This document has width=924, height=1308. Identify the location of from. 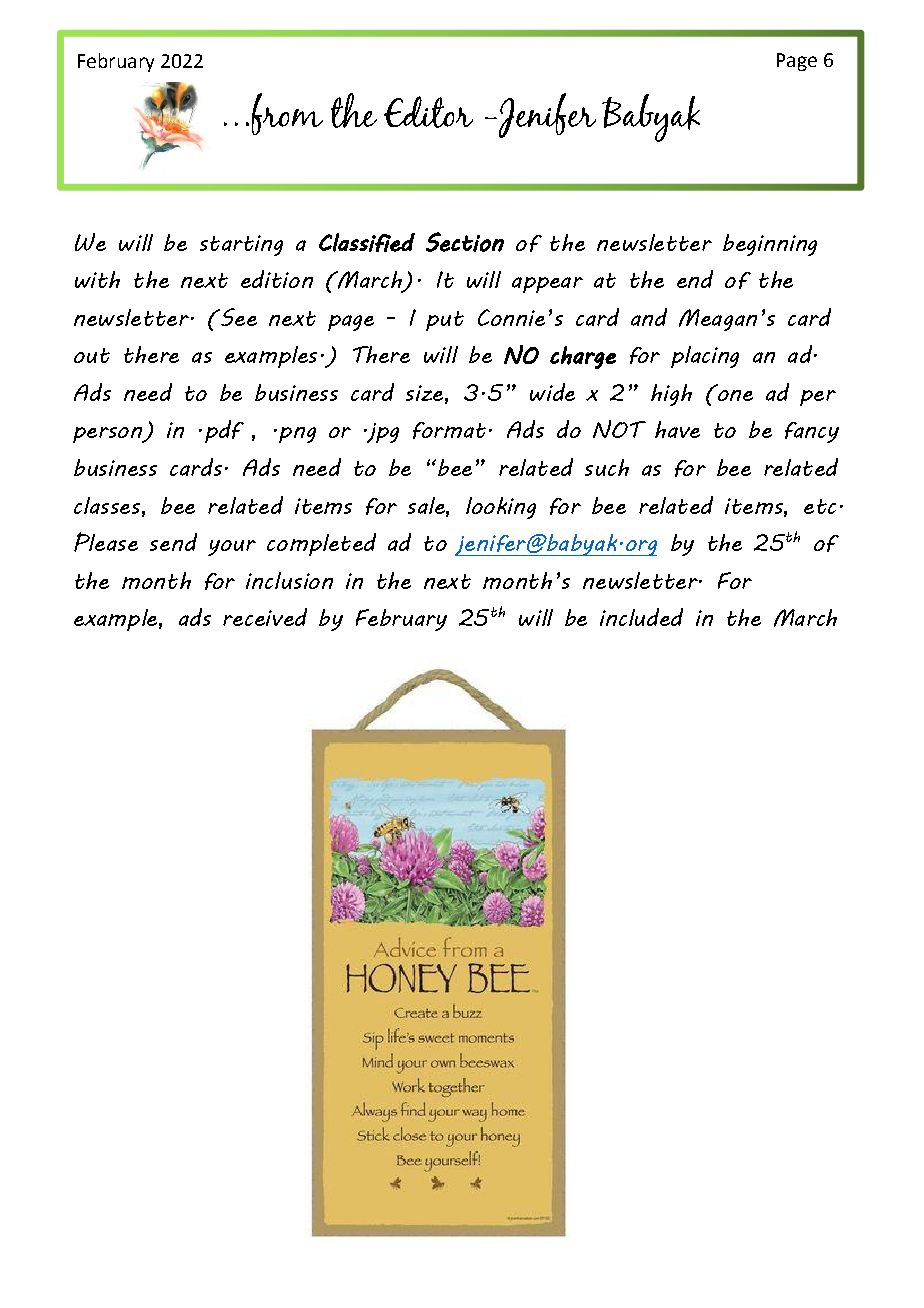
(287, 114).
